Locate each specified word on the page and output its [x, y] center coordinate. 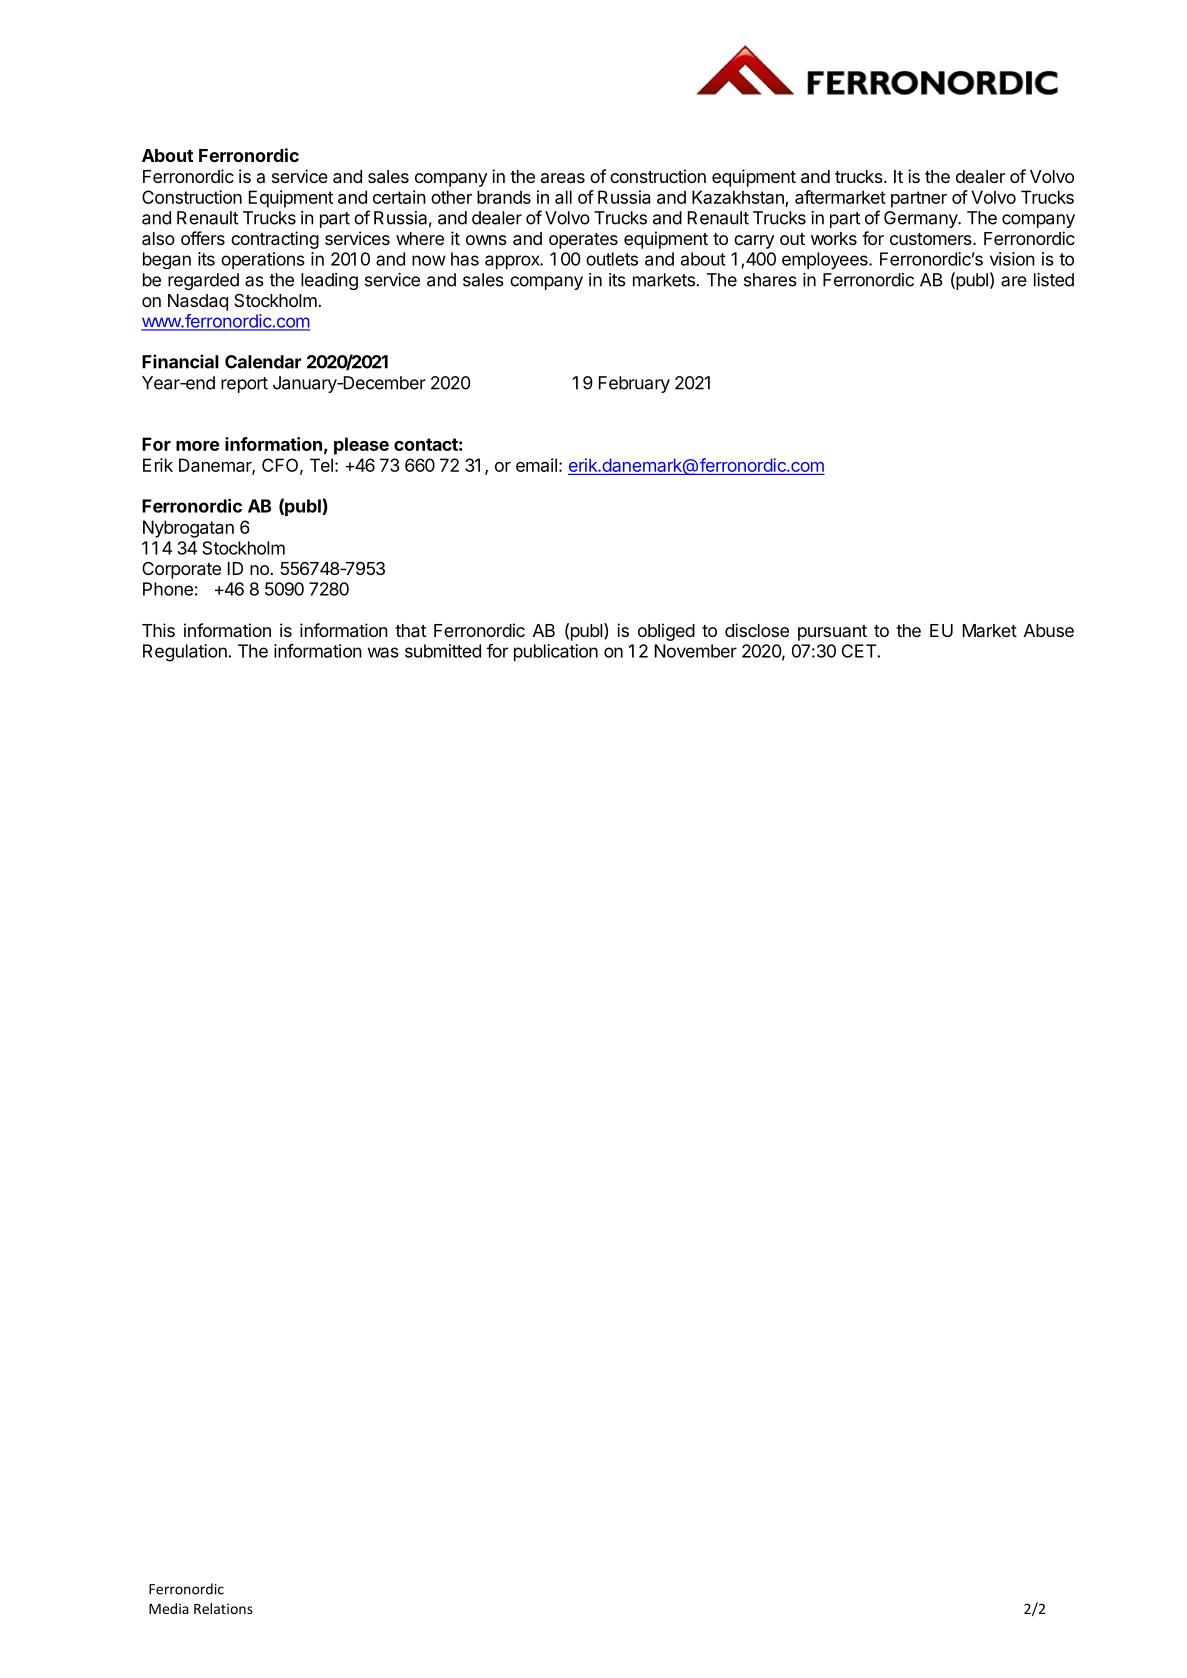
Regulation [186, 653]
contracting [275, 240]
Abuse [1049, 630]
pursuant [832, 633]
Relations [223, 1608]
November [696, 651]
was [383, 652]
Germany [921, 219]
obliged [666, 632]
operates [583, 241]
